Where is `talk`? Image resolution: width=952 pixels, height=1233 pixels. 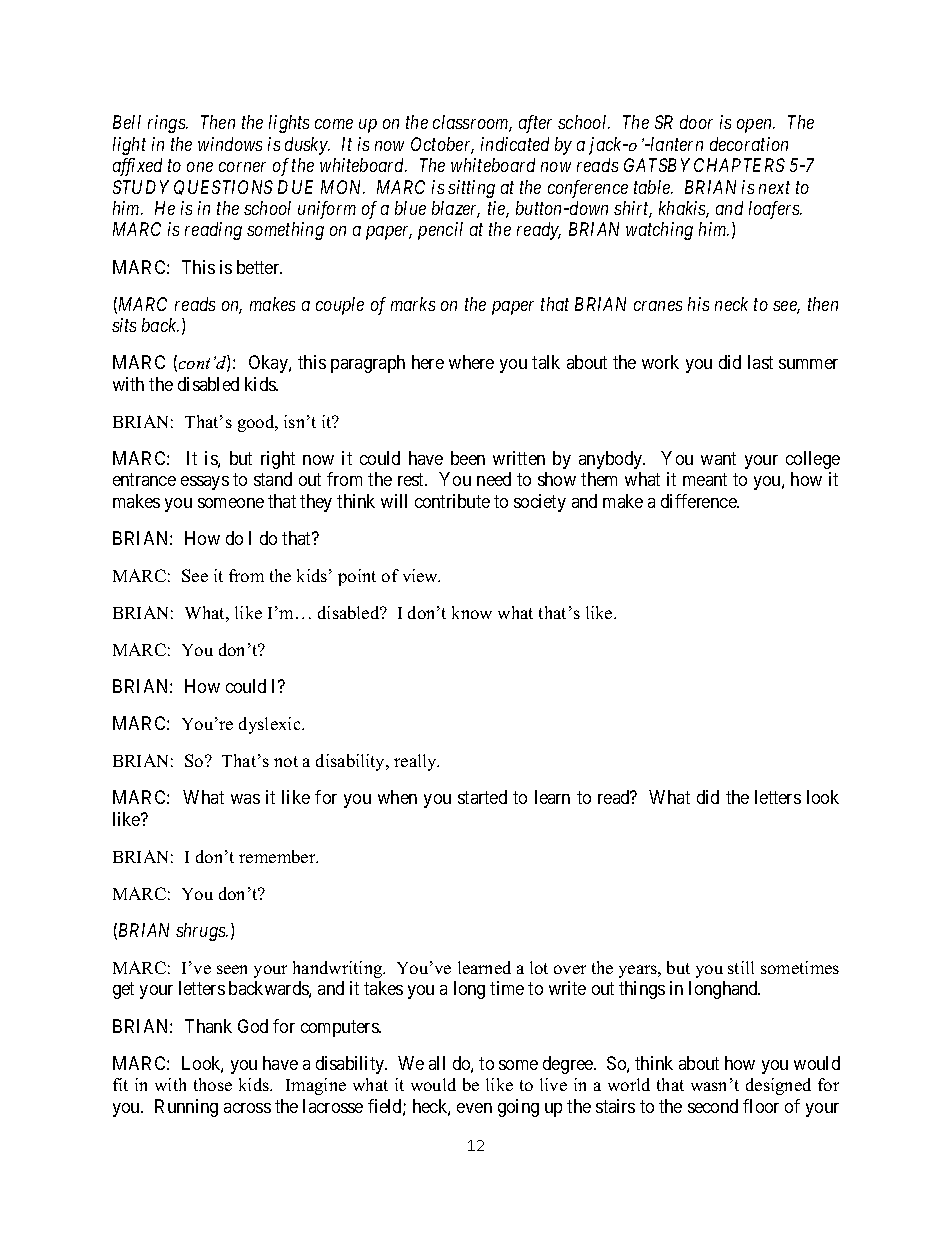
talk is located at coordinates (546, 362).
